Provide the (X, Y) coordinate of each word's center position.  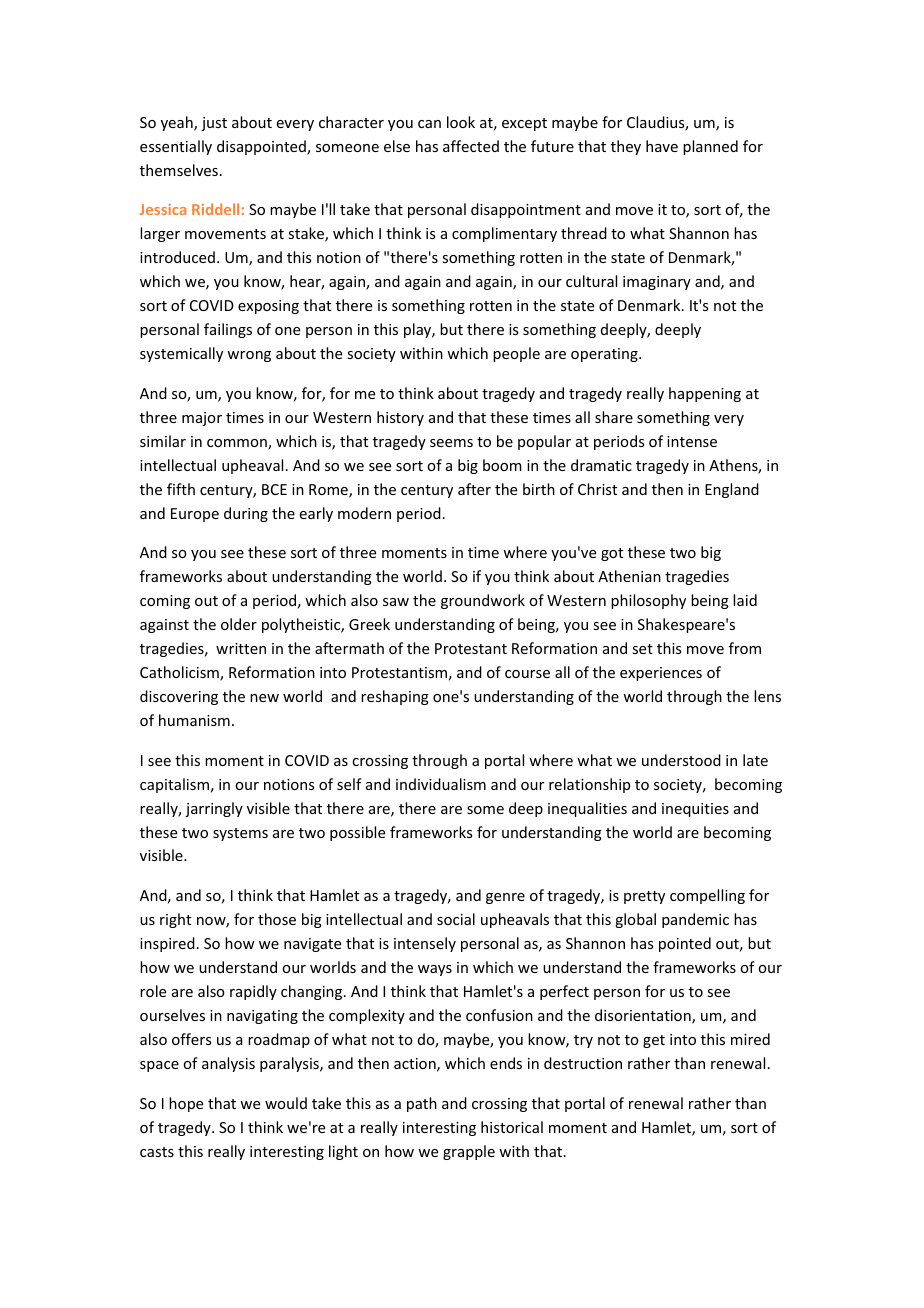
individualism (441, 784)
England (732, 490)
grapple (469, 1152)
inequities (695, 810)
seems (451, 443)
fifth (181, 489)
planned (710, 147)
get (654, 1041)
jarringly (214, 809)
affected (471, 146)
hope (186, 1104)
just (214, 124)
